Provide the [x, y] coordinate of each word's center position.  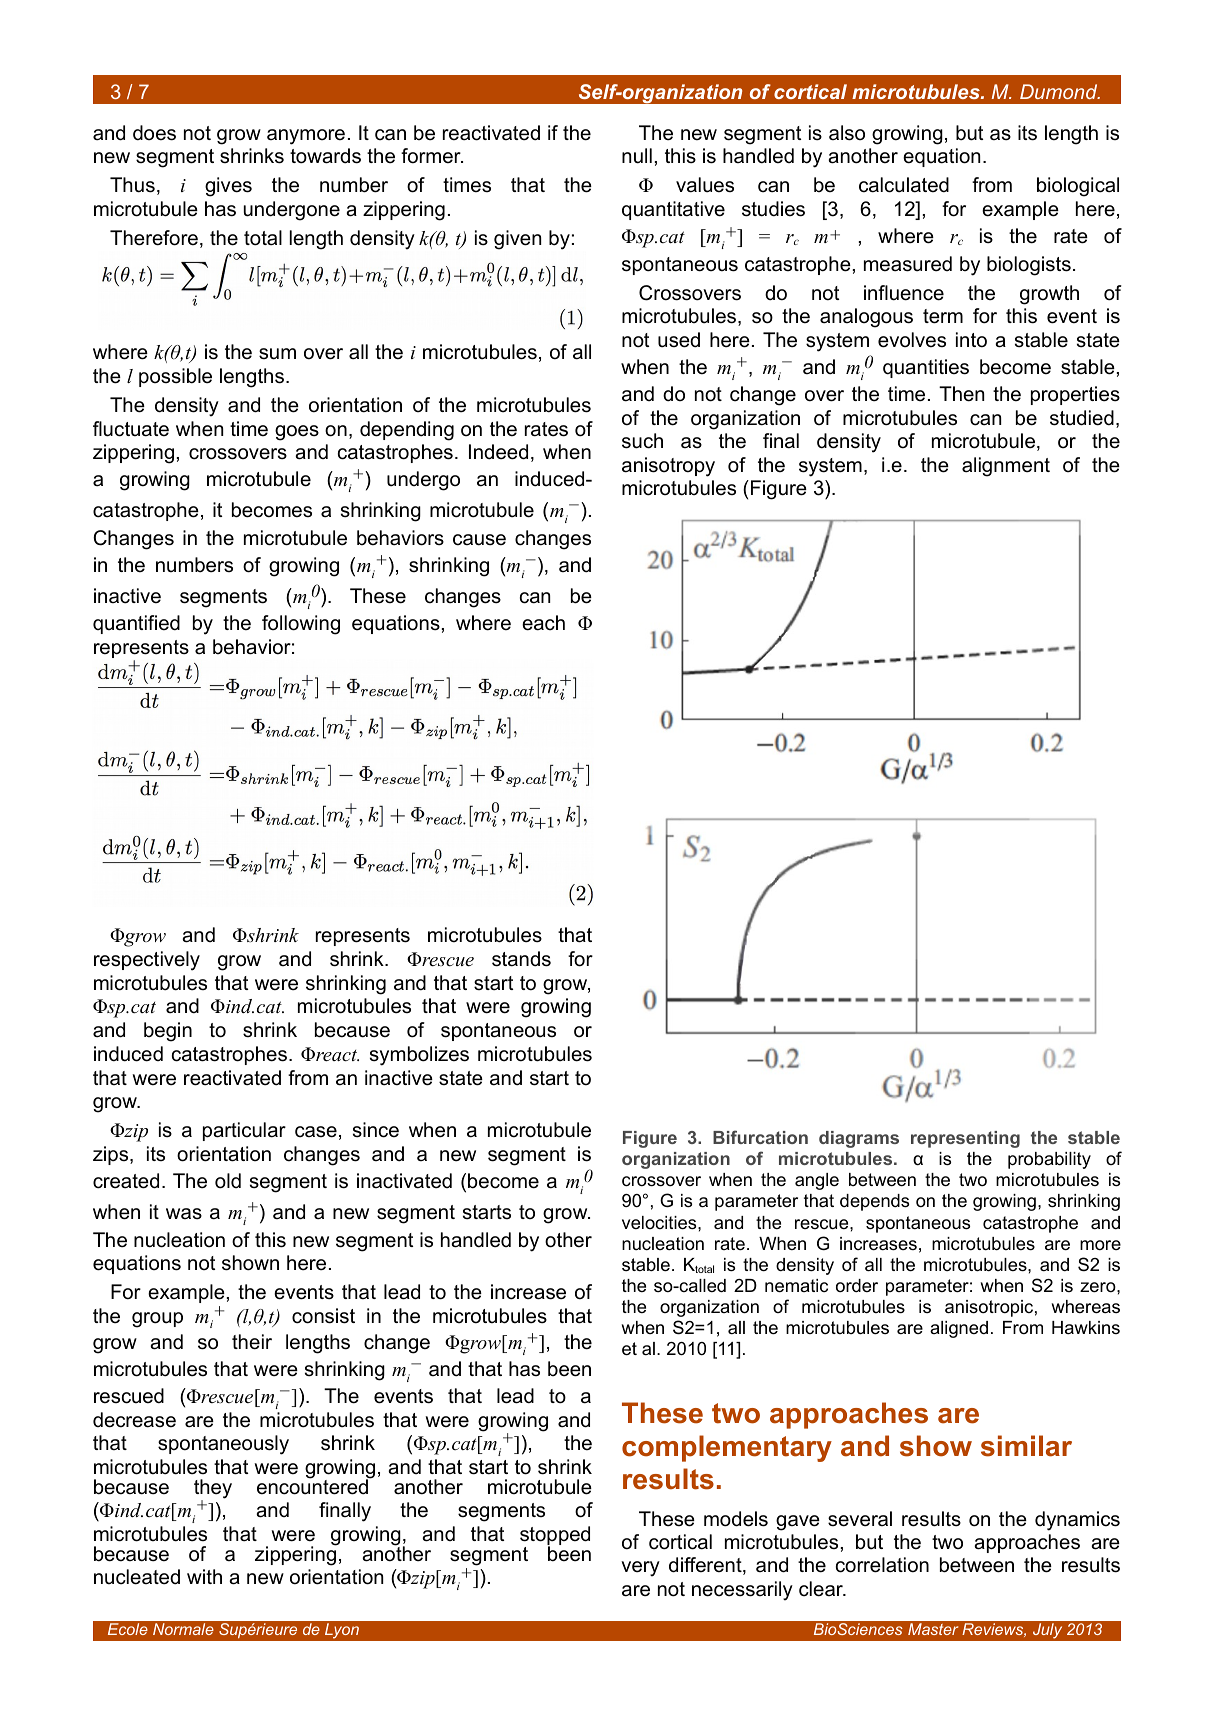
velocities [660, 1223]
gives [228, 187]
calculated [904, 185]
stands [521, 959]
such [642, 441]
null [637, 156]
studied [1082, 418]
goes [297, 433]
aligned [959, 1329]
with [204, 1576]
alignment [1006, 467]
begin [168, 1032]
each [543, 623]
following [301, 625]
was [184, 1214]
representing [965, 1139]
